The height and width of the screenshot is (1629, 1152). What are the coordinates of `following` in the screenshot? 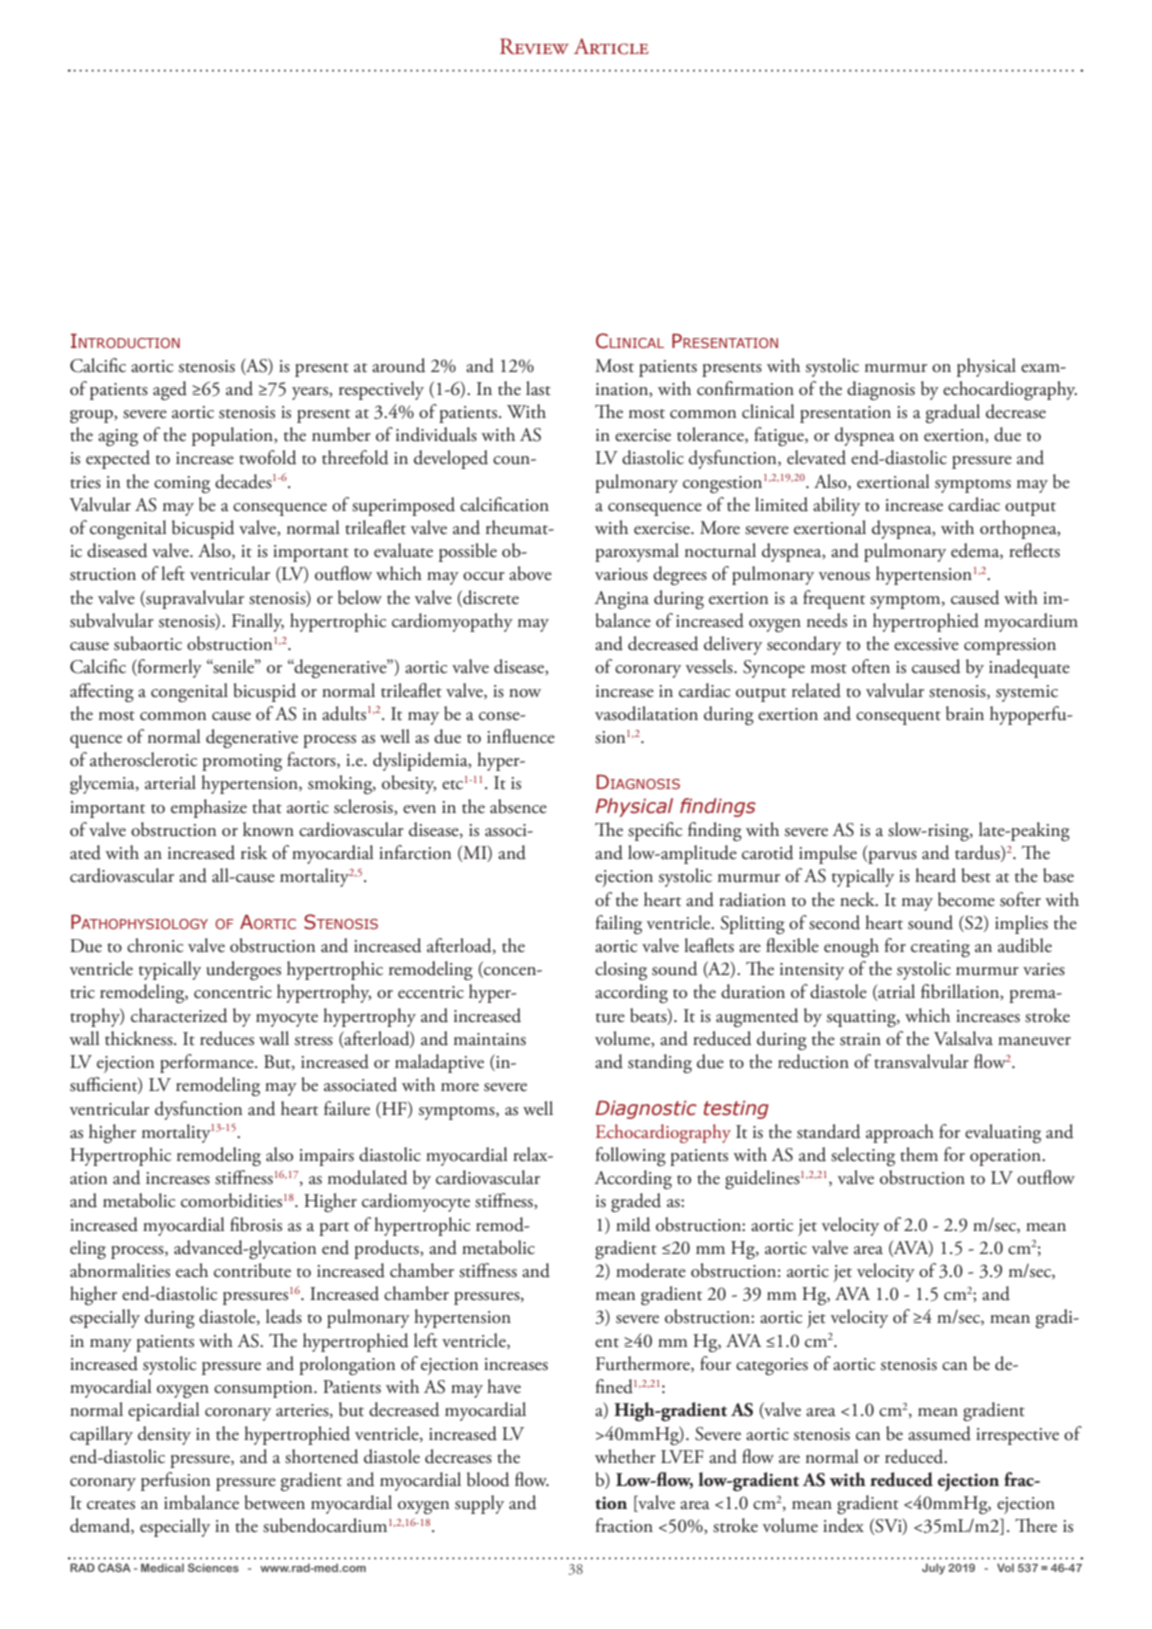 It's located at (631, 1156).
